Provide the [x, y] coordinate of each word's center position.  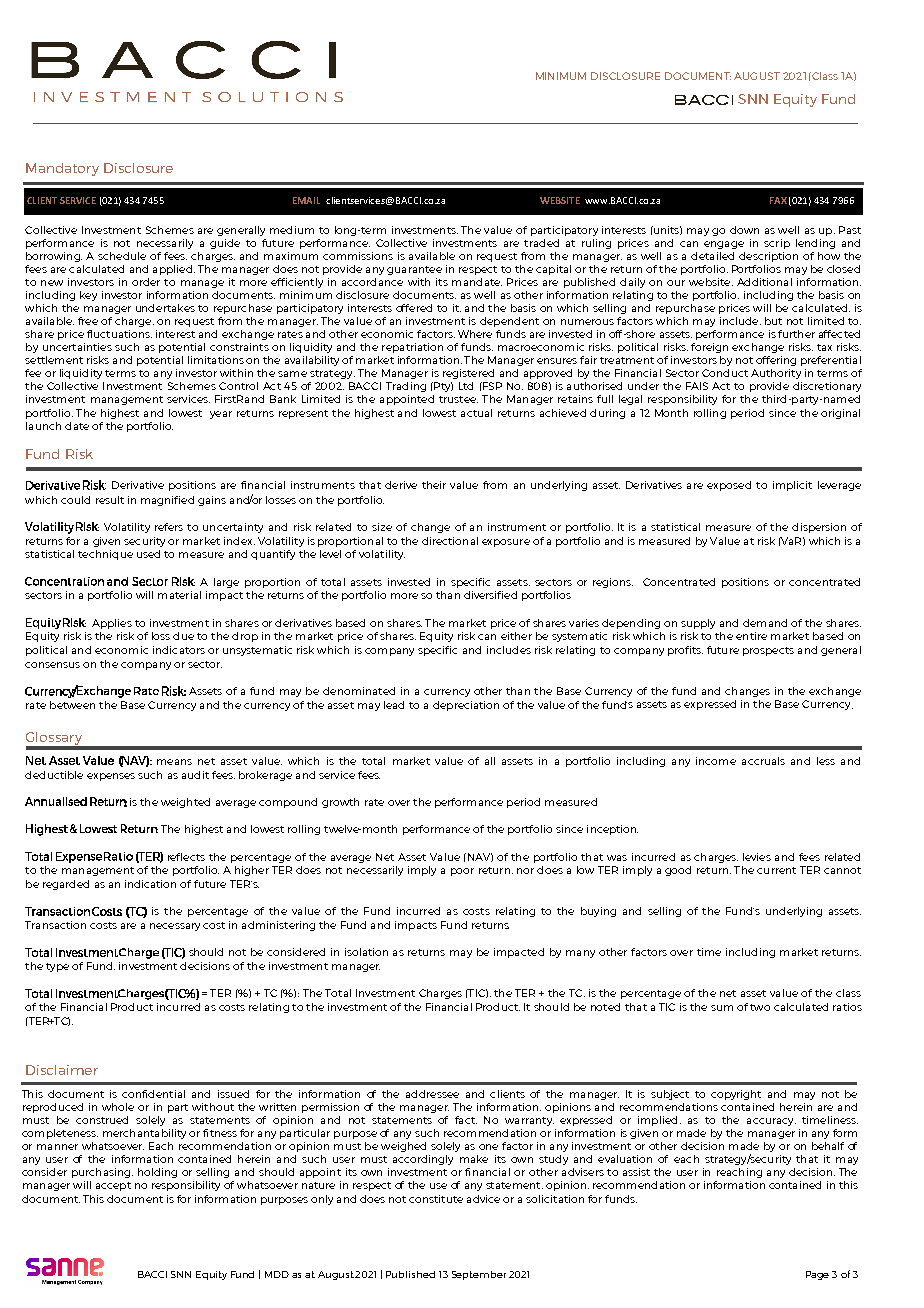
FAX [778, 200]
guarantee [414, 270]
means [174, 762]
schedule [122, 256]
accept [113, 1186]
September [479, 1275]
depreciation [466, 706]
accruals [763, 761]
